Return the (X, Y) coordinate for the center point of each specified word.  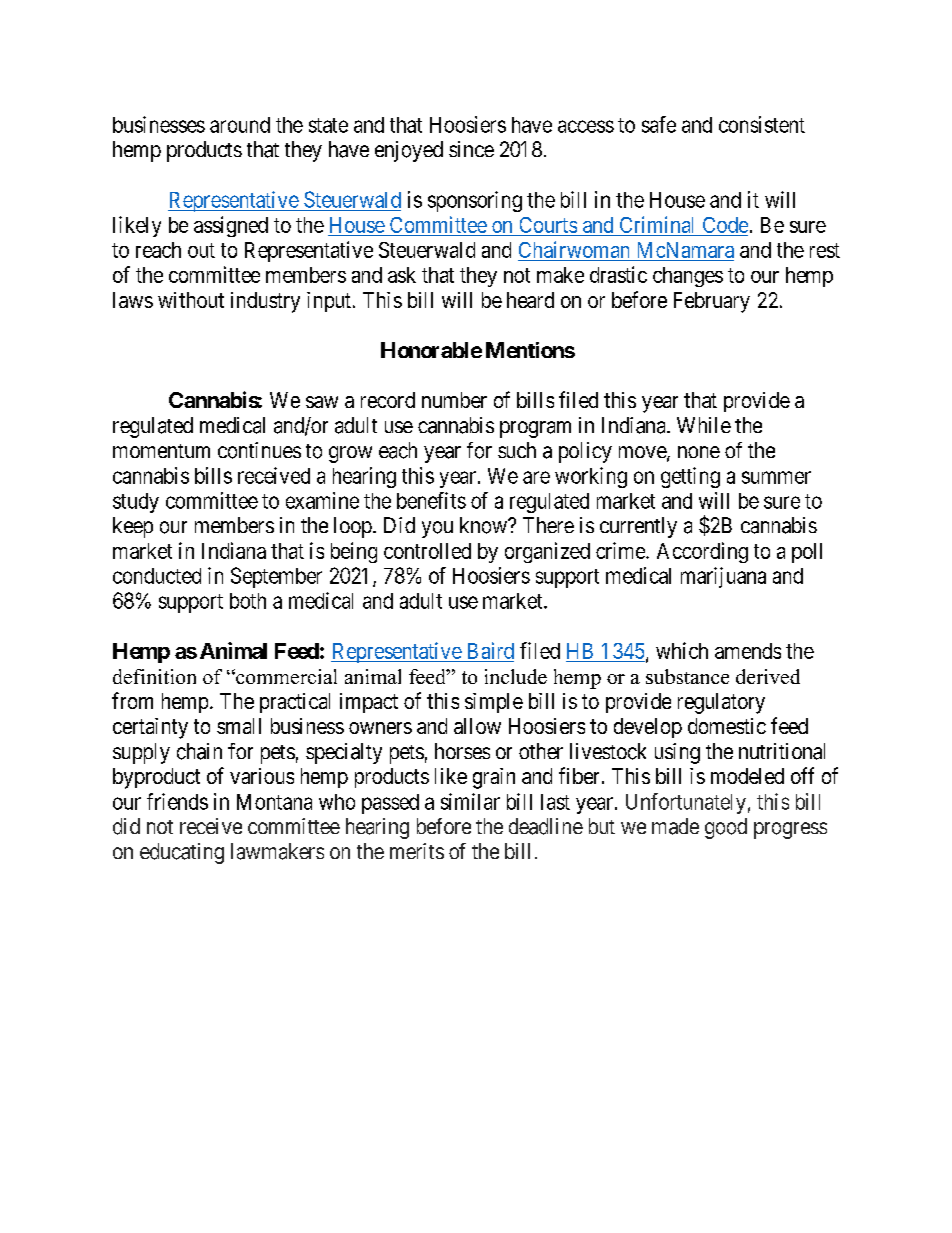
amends (748, 651)
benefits (431, 500)
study (136, 503)
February (712, 302)
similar (470, 801)
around (240, 125)
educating (182, 853)
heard (530, 300)
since (471, 149)
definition (154, 676)
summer (776, 477)
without (191, 300)
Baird (491, 650)
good (726, 828)
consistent (762, 124)
